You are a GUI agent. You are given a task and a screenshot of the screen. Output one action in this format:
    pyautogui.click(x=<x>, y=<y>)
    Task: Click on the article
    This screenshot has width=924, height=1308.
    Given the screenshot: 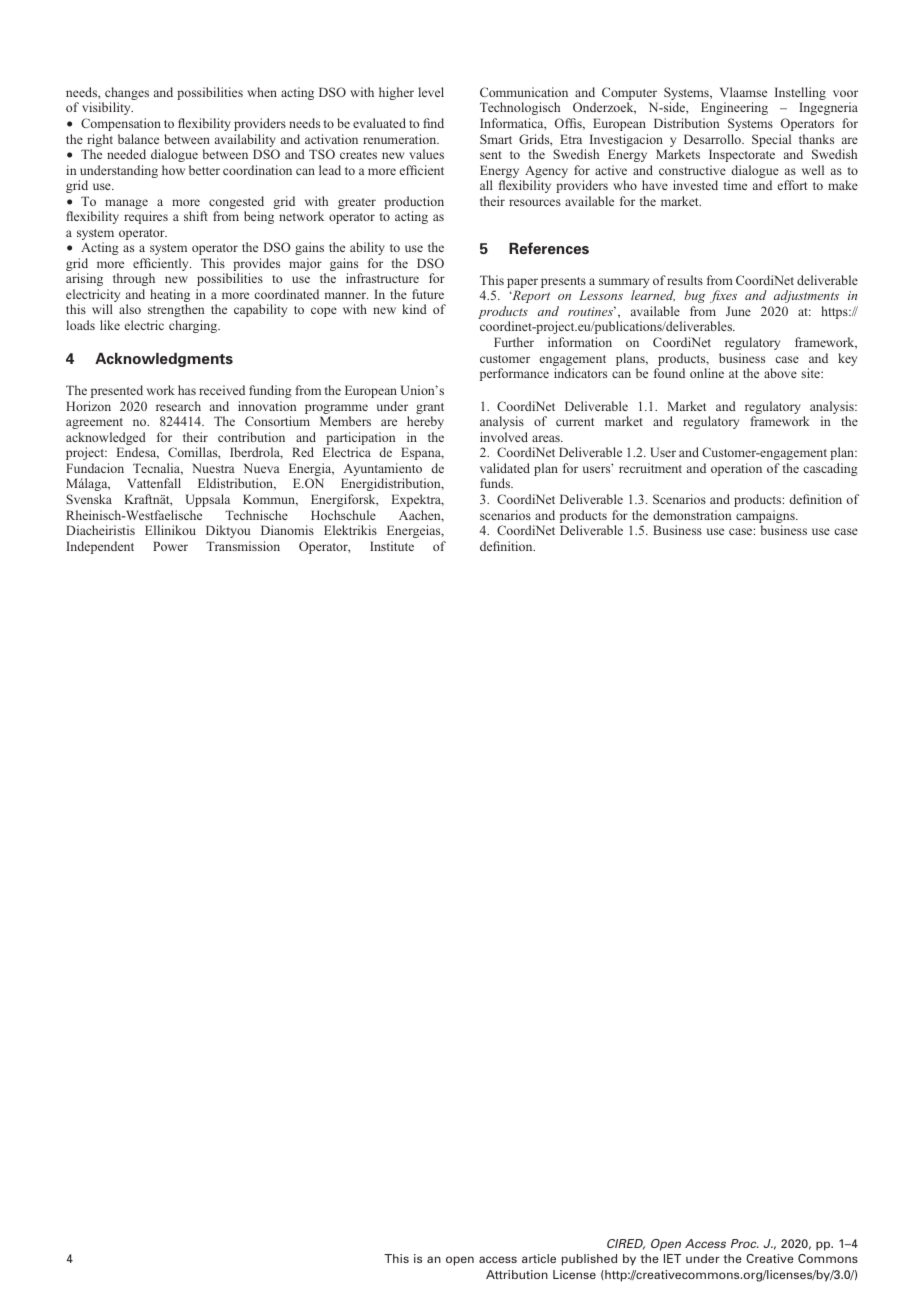 What is the action you would take?
    pyautogui.click(x=539, y=1258)
